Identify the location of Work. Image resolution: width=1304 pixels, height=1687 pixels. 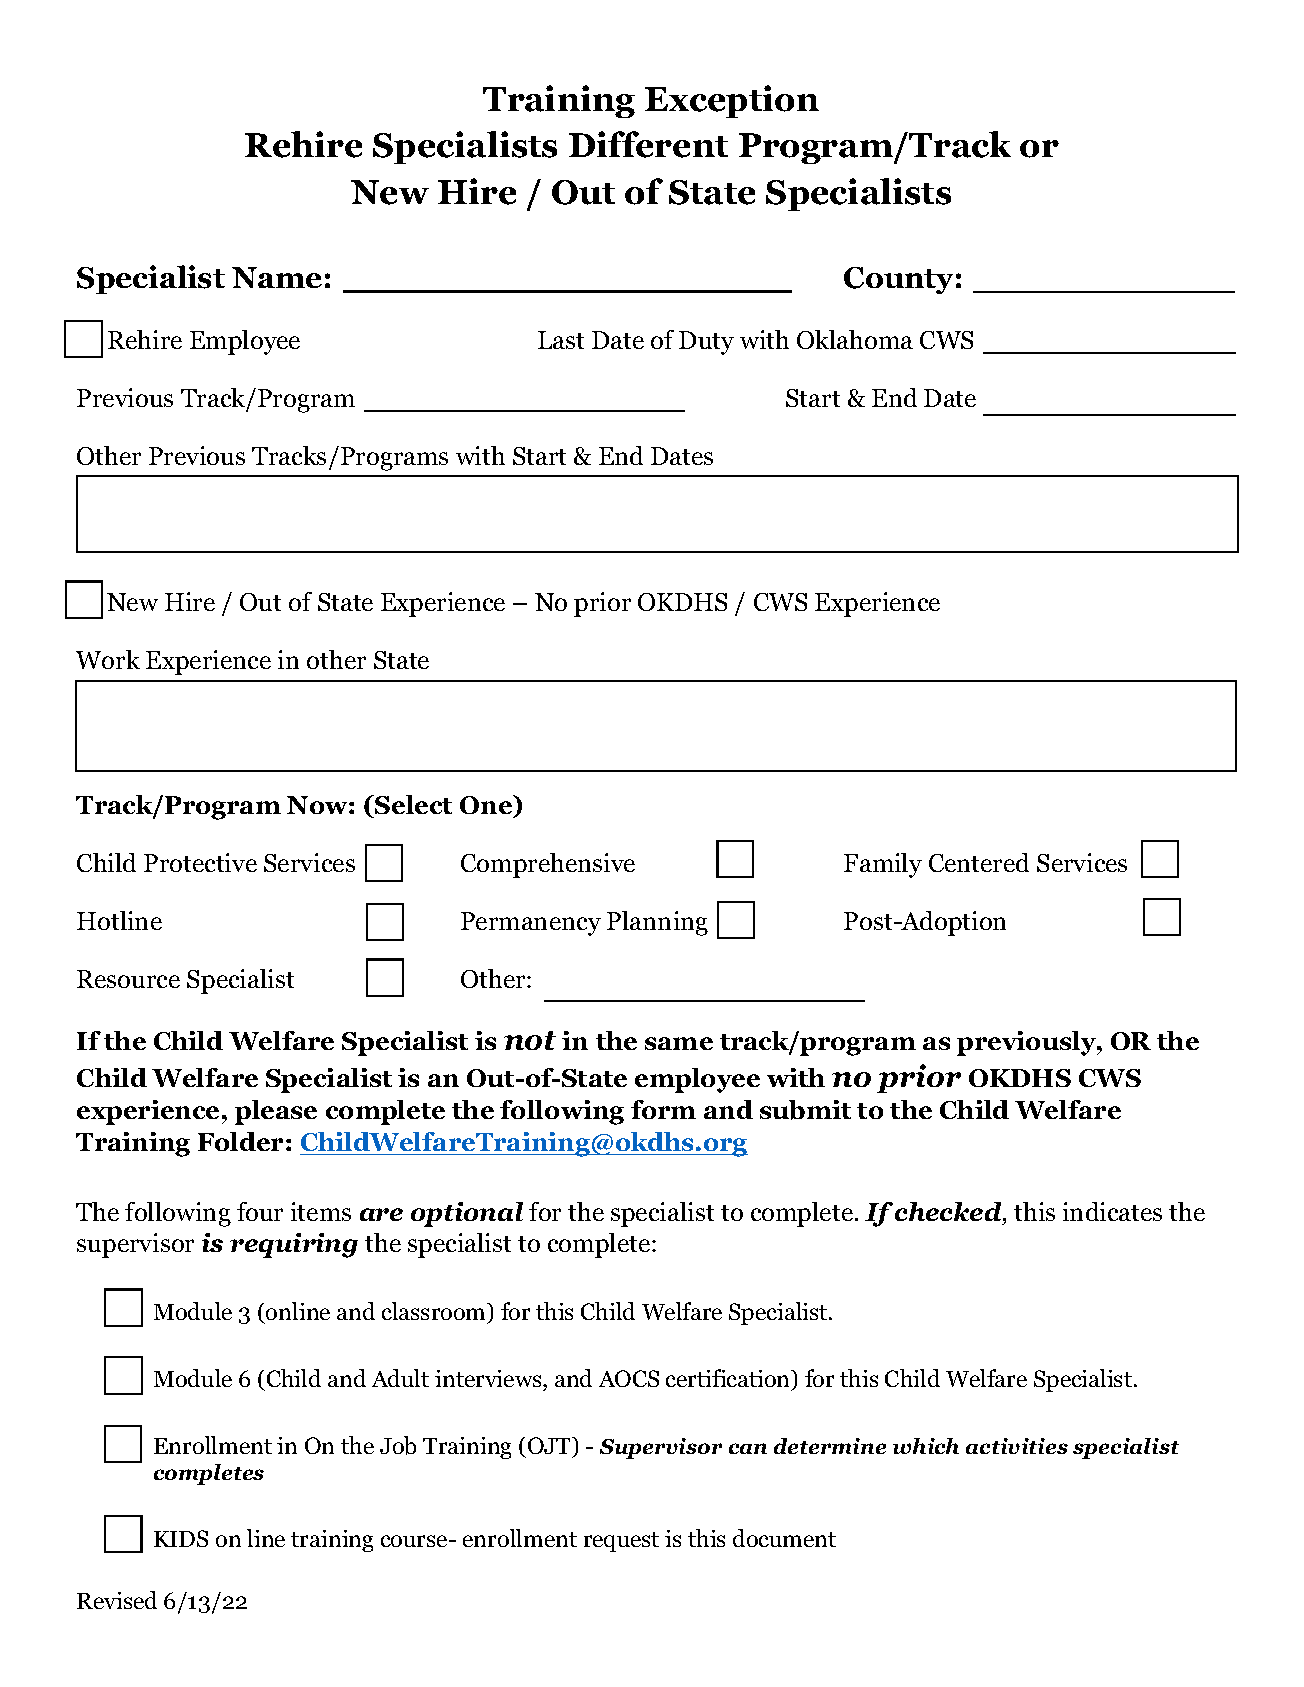
(108, 659).
